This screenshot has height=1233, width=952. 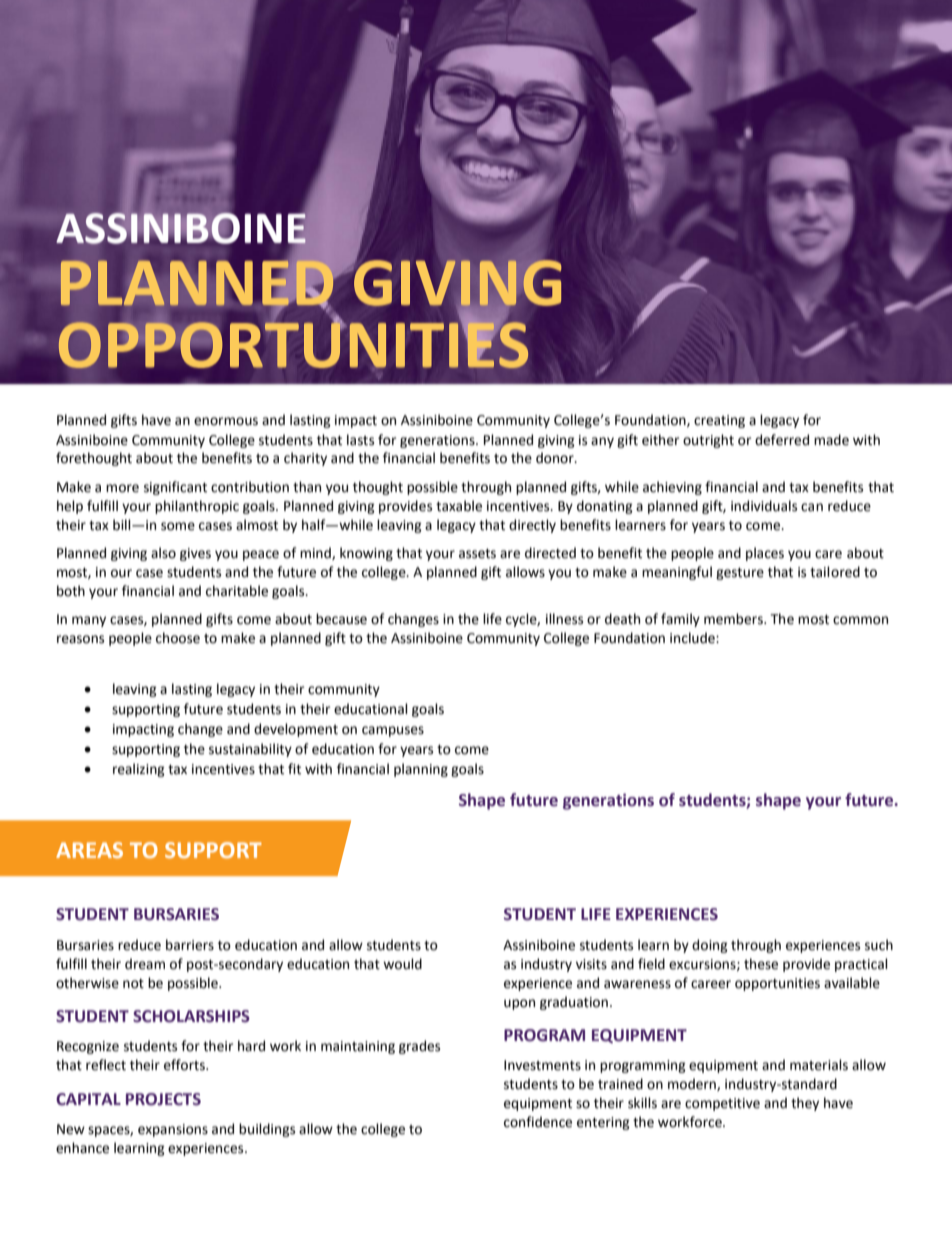 I want to click on donor, so click(x=556, y=458).
